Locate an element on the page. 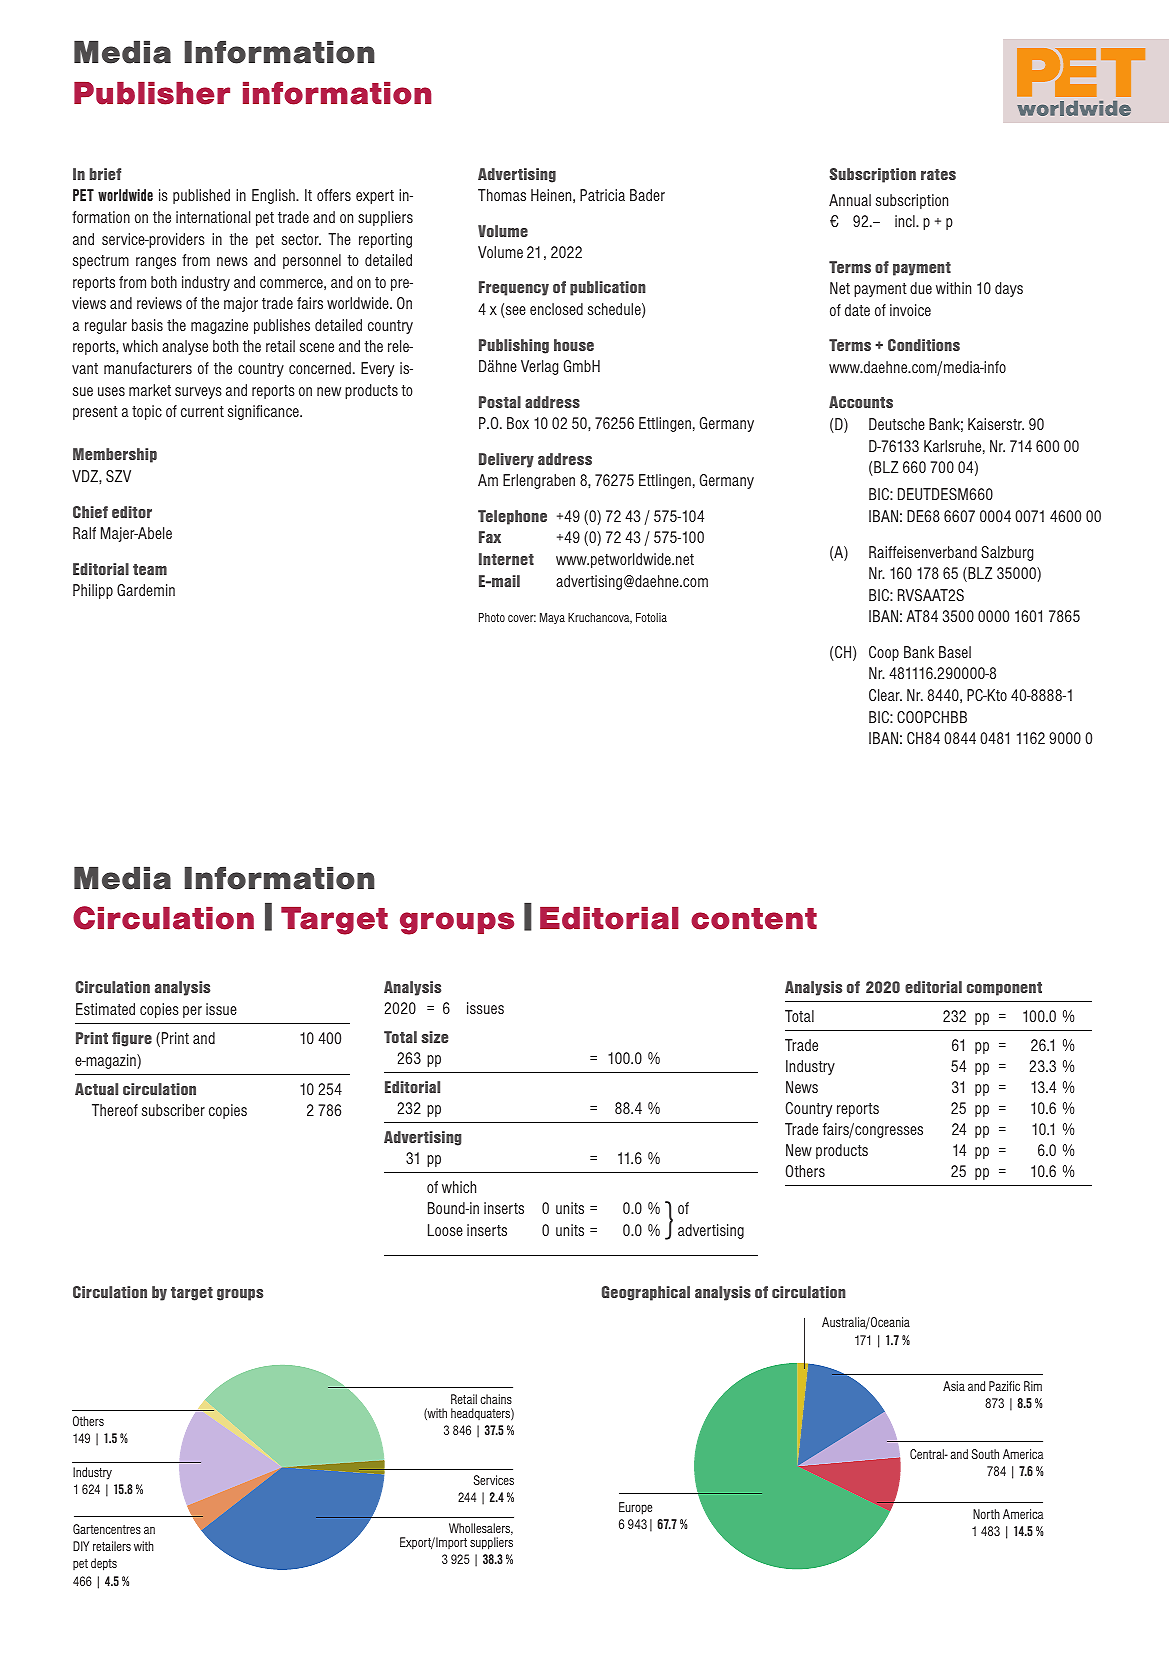 This page has width=1169, height=1653. Deutsche is located at coordinates (897, 424).
